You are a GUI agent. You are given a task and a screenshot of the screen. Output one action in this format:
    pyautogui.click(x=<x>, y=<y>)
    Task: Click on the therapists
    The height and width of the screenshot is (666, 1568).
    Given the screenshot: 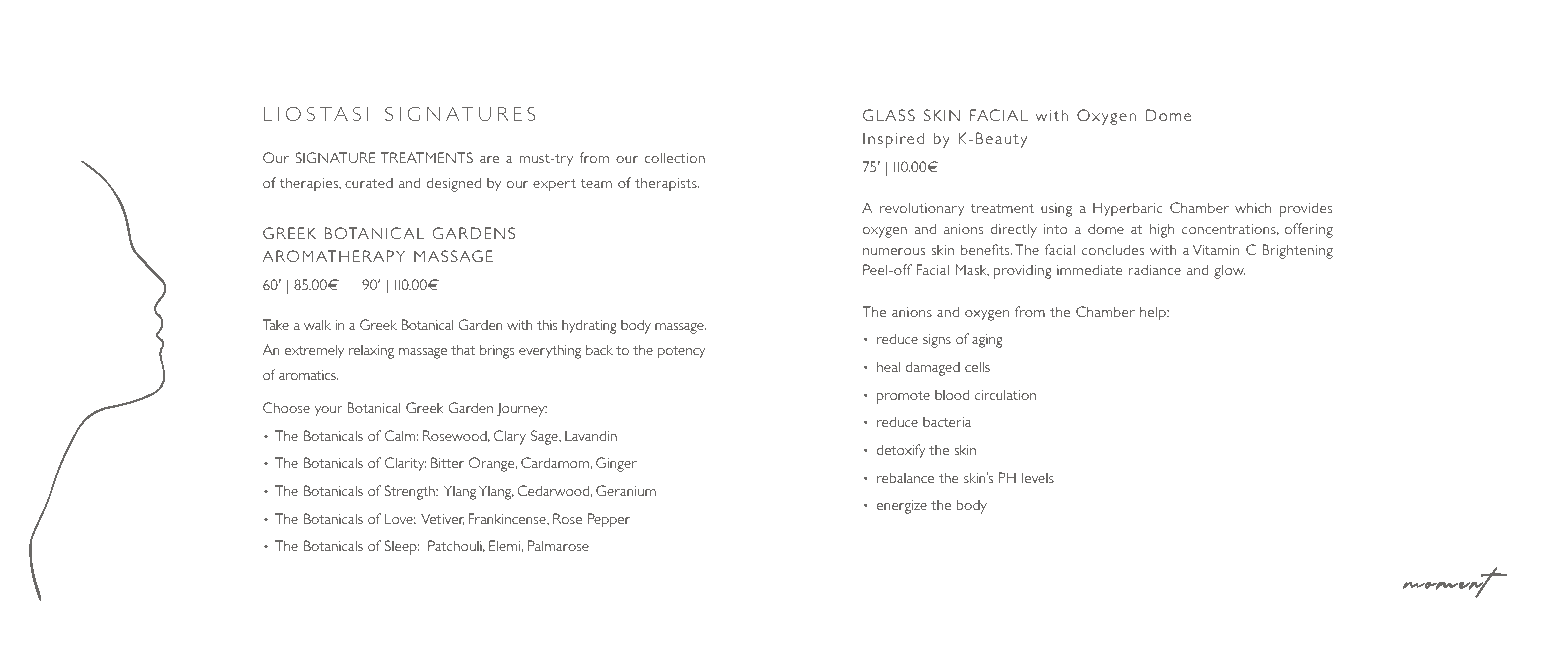 What is the action you would take?
    pyautogui.click(x=667, y=184)
